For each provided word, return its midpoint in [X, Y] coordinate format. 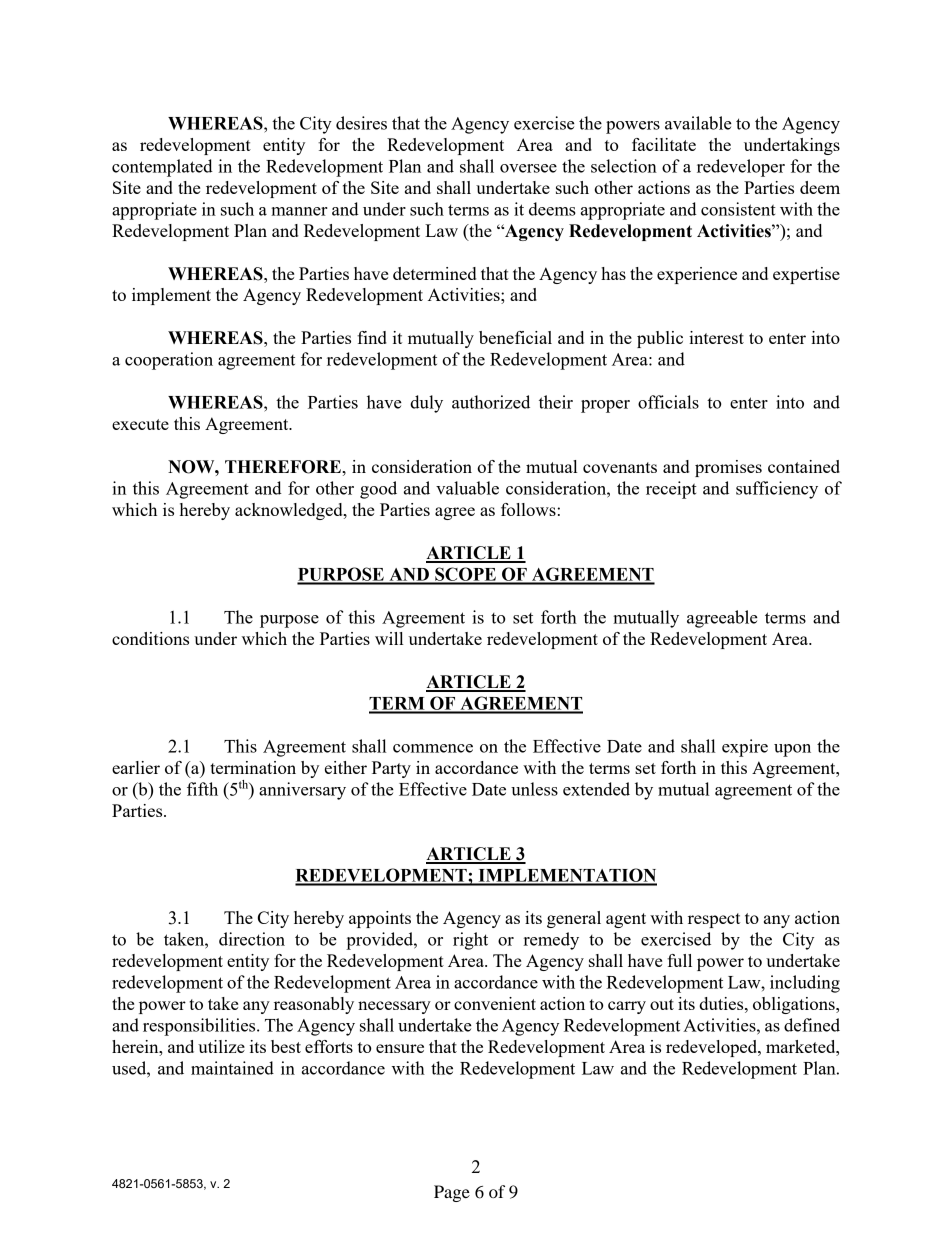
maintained [232, 1068]
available [698, 123]
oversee [528, 168]
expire [745, 748]
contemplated [162, 168]
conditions [150, 638]
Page [452, 1193]
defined [812, 1025]
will [389, 638]
